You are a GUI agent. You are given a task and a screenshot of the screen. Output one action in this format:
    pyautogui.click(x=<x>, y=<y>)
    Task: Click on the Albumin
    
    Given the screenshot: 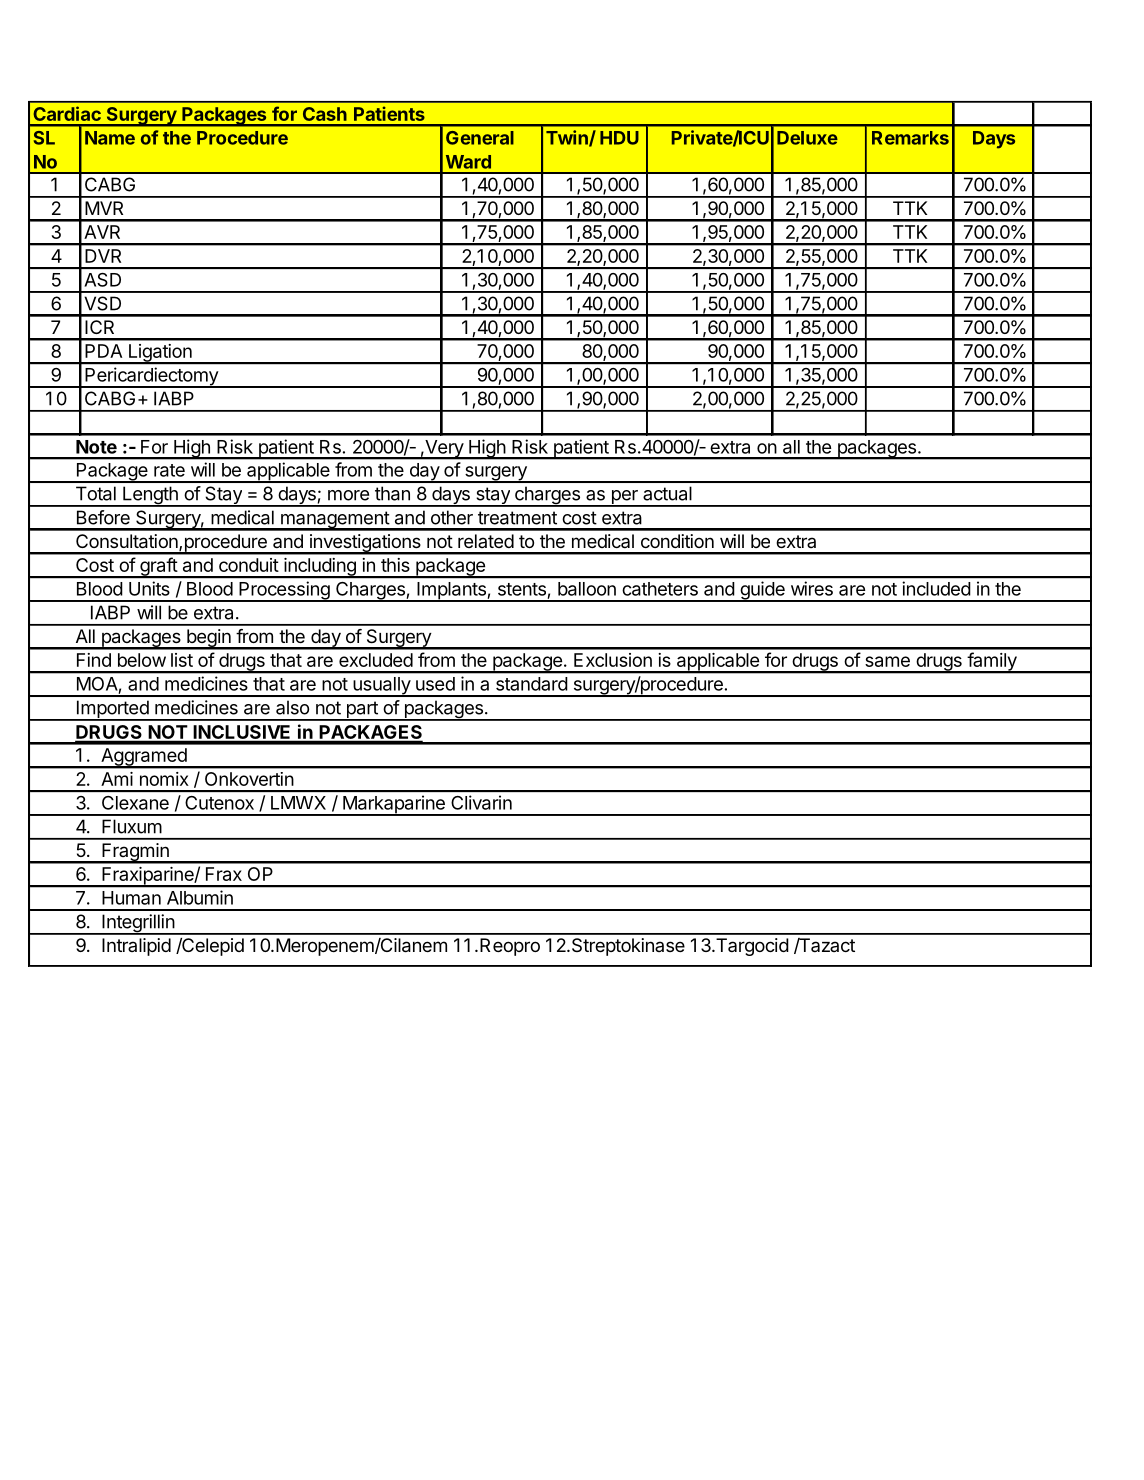 What is the action you would take?
    pyautogui.click(x=200, y=897)
